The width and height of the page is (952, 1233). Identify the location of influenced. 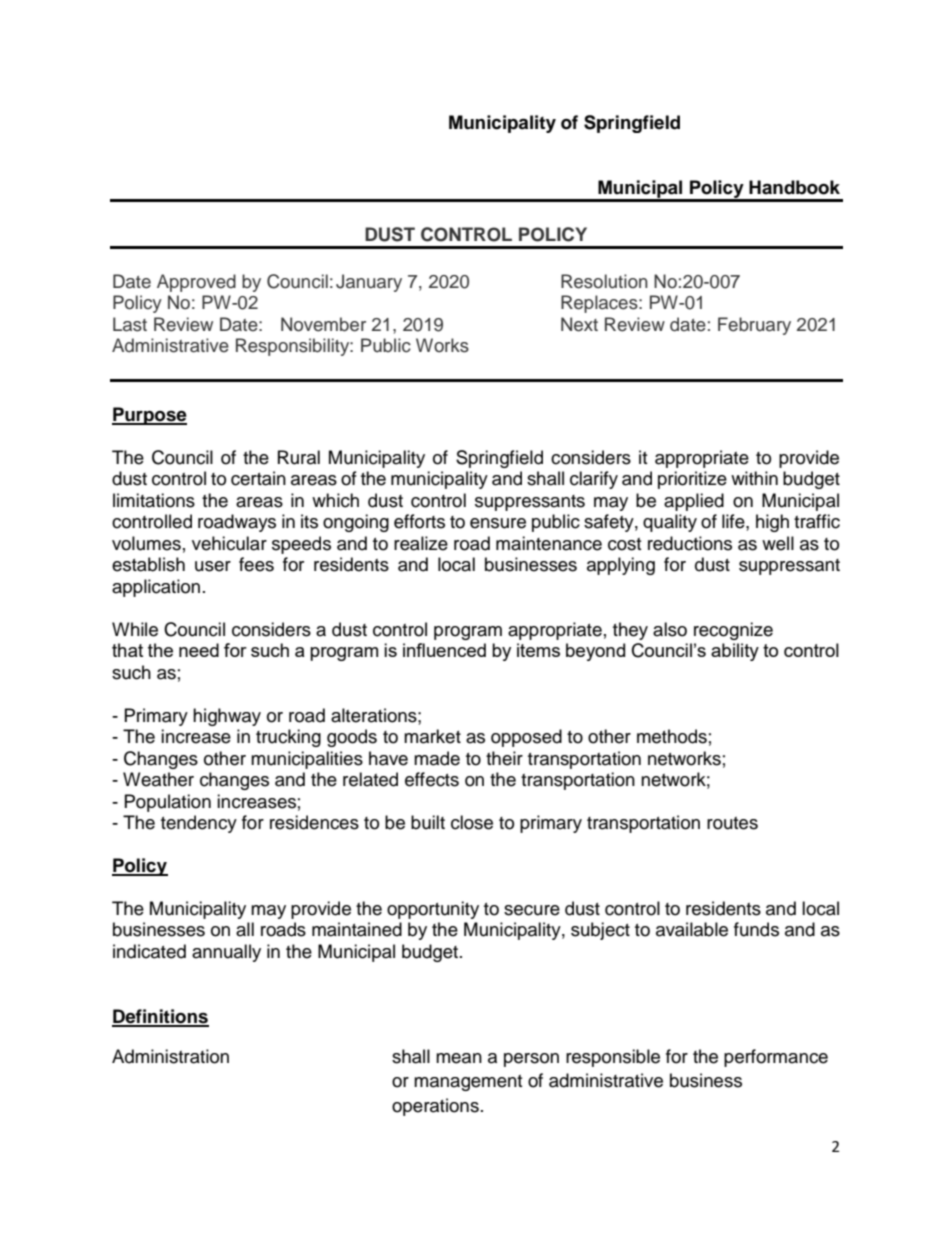
(444, 650).
